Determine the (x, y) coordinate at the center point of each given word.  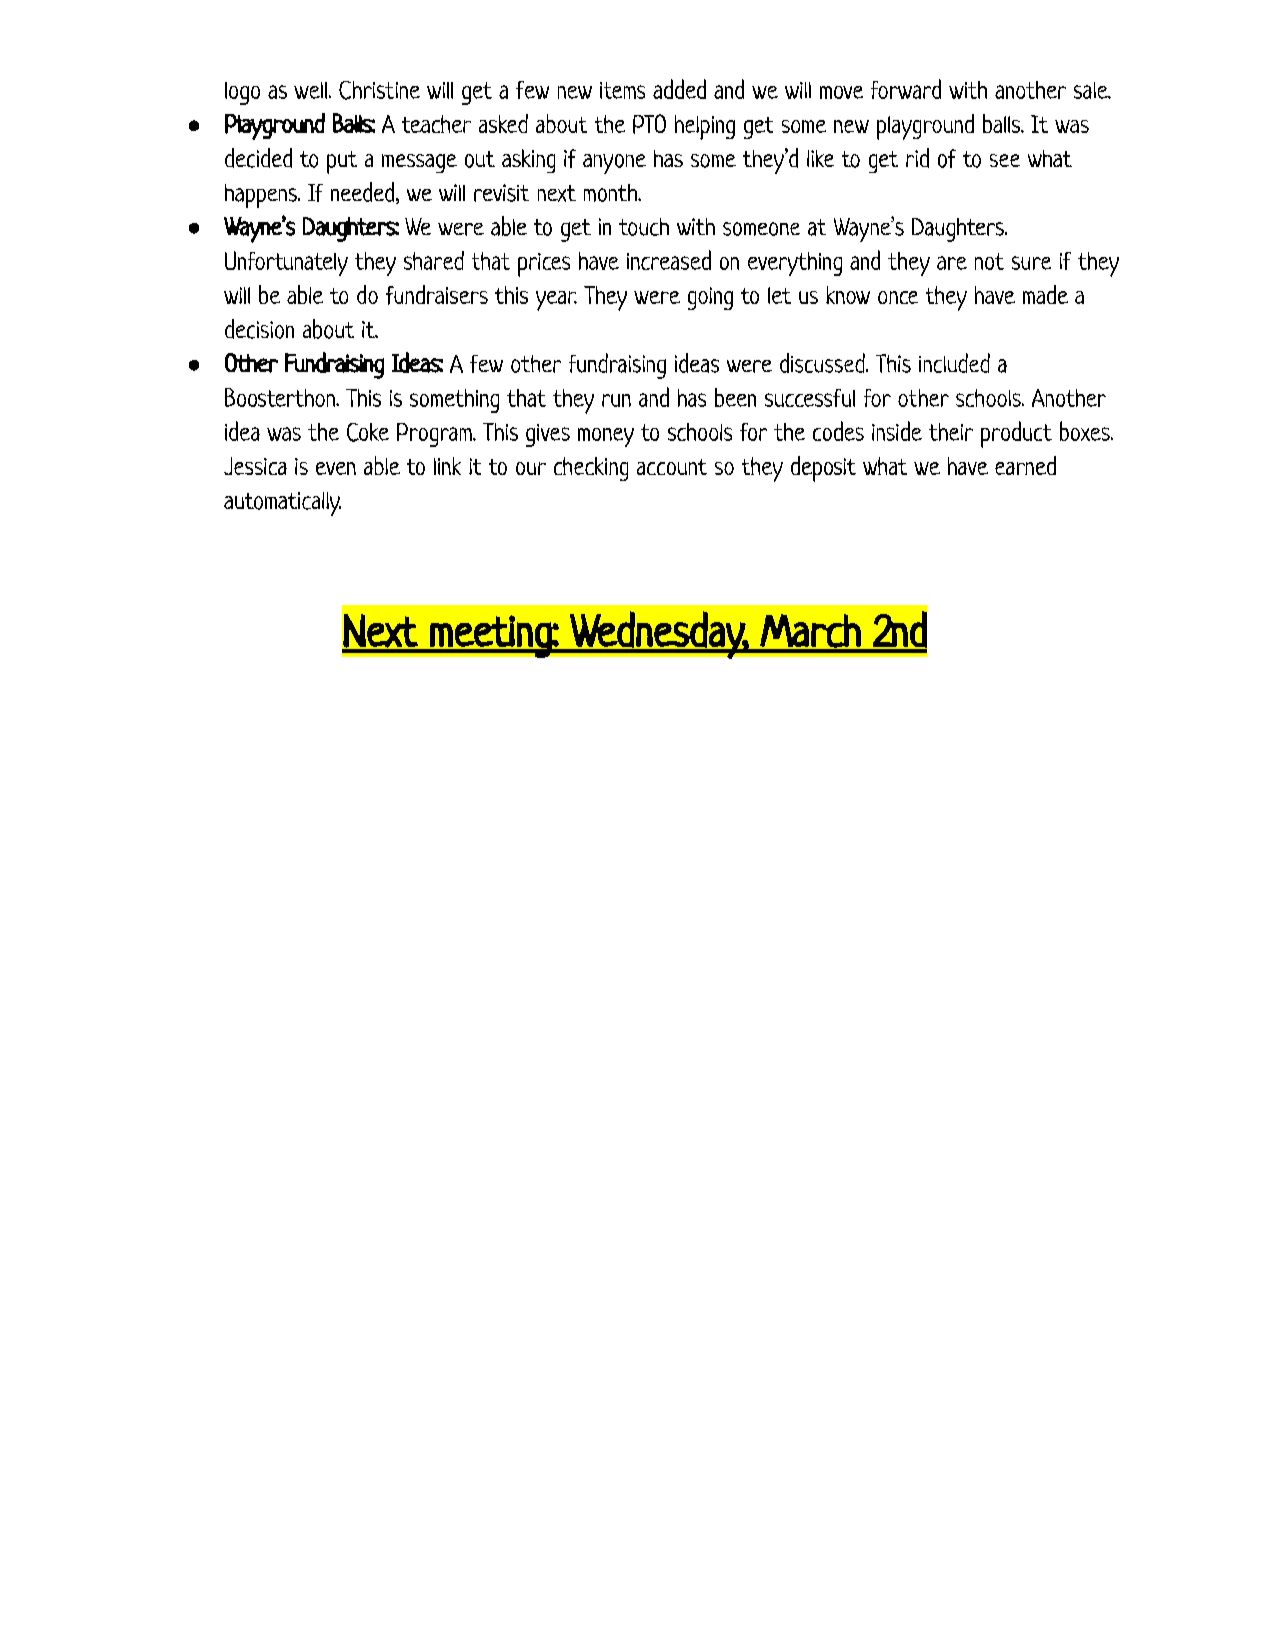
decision (259, 329)
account (672, 467)
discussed (823, 363)
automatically (282, 504)
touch (644, 227)
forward (906, 89)
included (954, 363)
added (679, 89)
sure (1031, 263)
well (312, 90)
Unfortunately (286, 263)
